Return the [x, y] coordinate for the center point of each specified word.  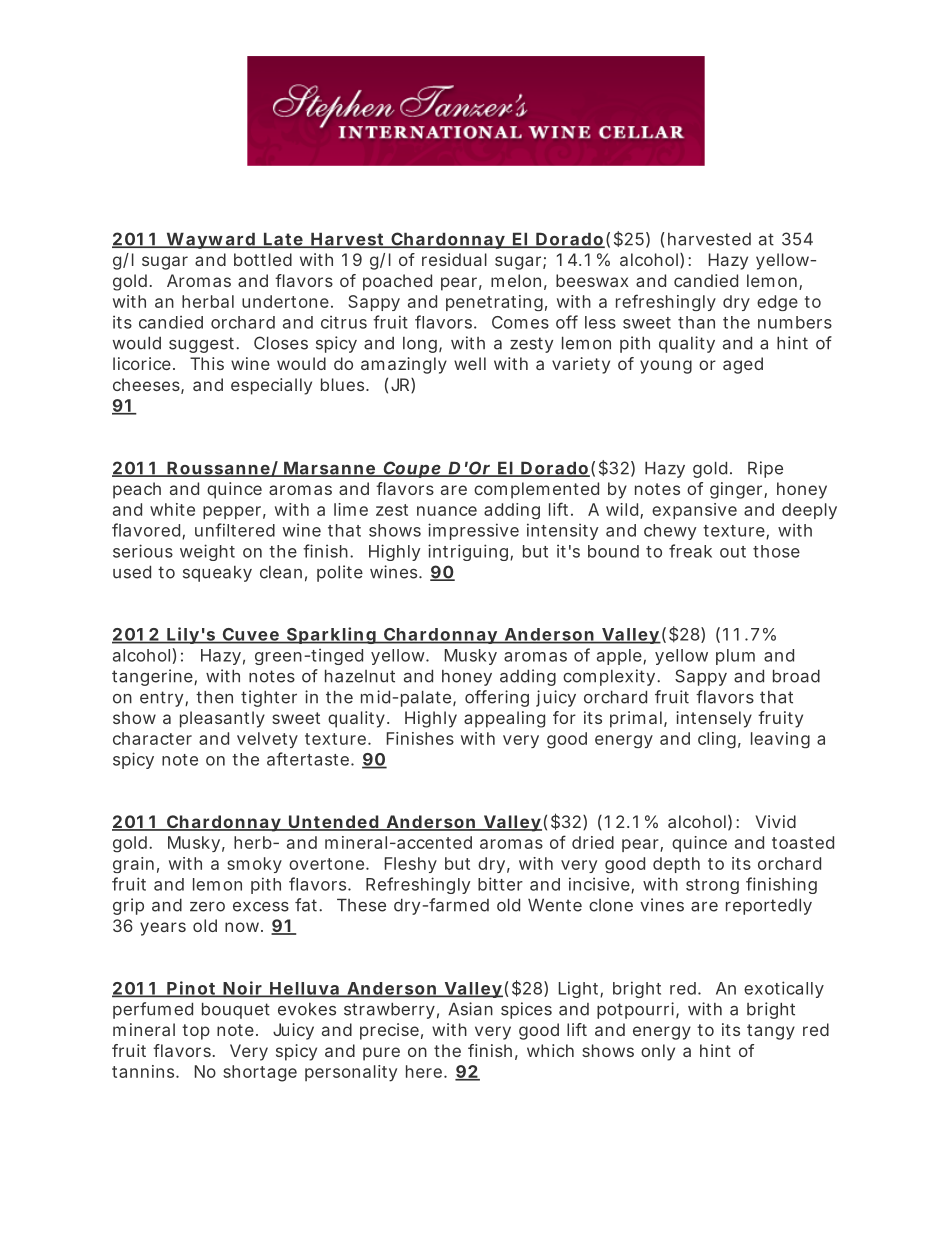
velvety [267, 740]
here [424, 1071]
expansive [694, 511]
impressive [473, 531]
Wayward [210, 240]
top [196, 1032]
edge [777, 303]
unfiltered [235, 530]
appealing [504, 719]
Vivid [776, 821]
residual [454, 259]
